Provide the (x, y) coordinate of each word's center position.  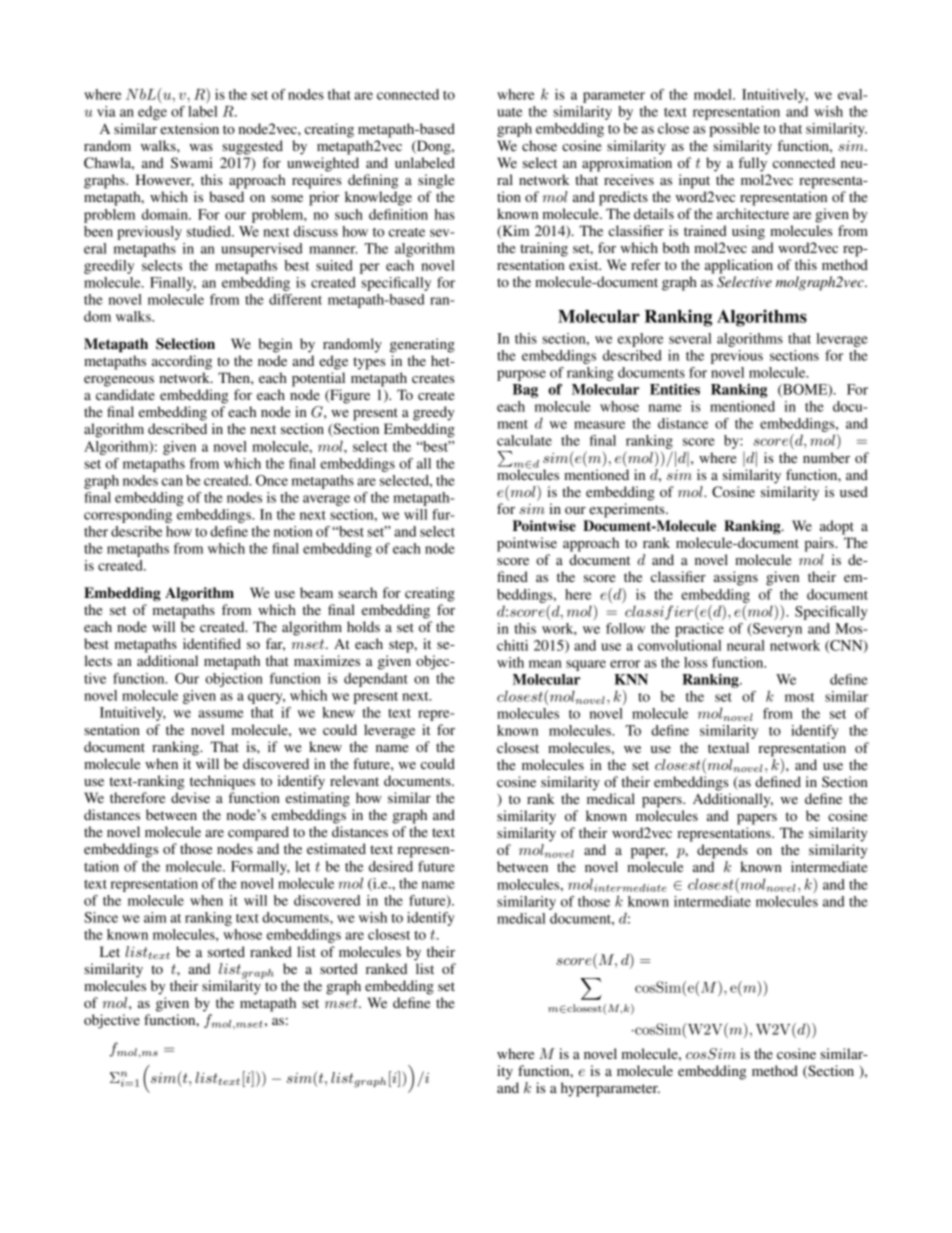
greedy (434, 413)
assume (221, 714)
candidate (125, 394)
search (357, 592)
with (510, 662)
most (800, 697)
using (748, 232)
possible (734, 130)
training (544, 249)
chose (539, 145)
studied (210, 231)
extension (189, 128)
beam (316, 592)
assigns (736, 578)
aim (155, 917)
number (826, 457)
